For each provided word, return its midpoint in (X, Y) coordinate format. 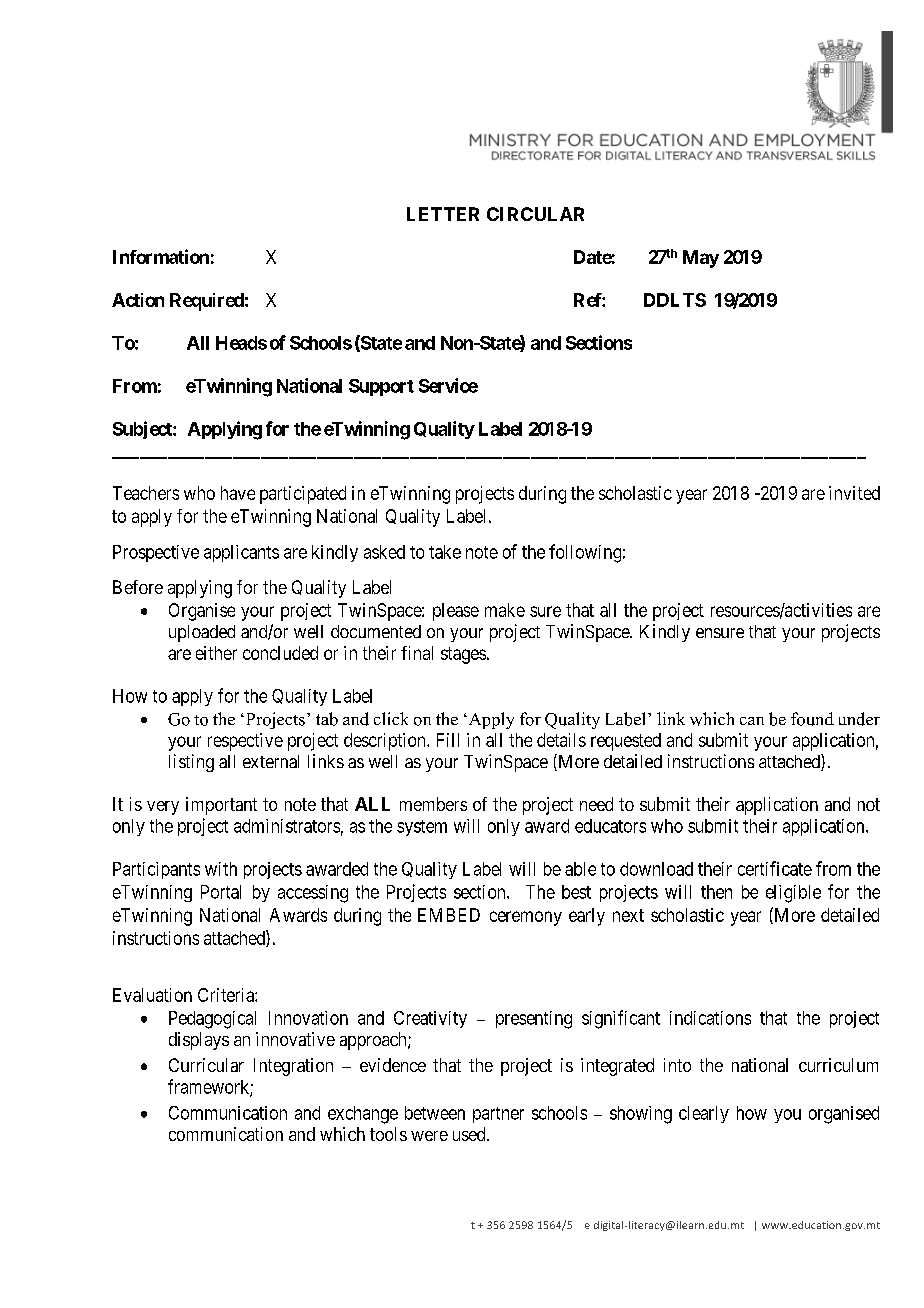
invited (854, 493)
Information (161, 256)
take (445, 552)
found (812, 719)
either (216, 653)
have (238, 493)
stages (463, 655)
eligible (793, 894)
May (701, 259)
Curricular (206, 1065)
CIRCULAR (535, 214)
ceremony (526, 918)
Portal (221, 892)
